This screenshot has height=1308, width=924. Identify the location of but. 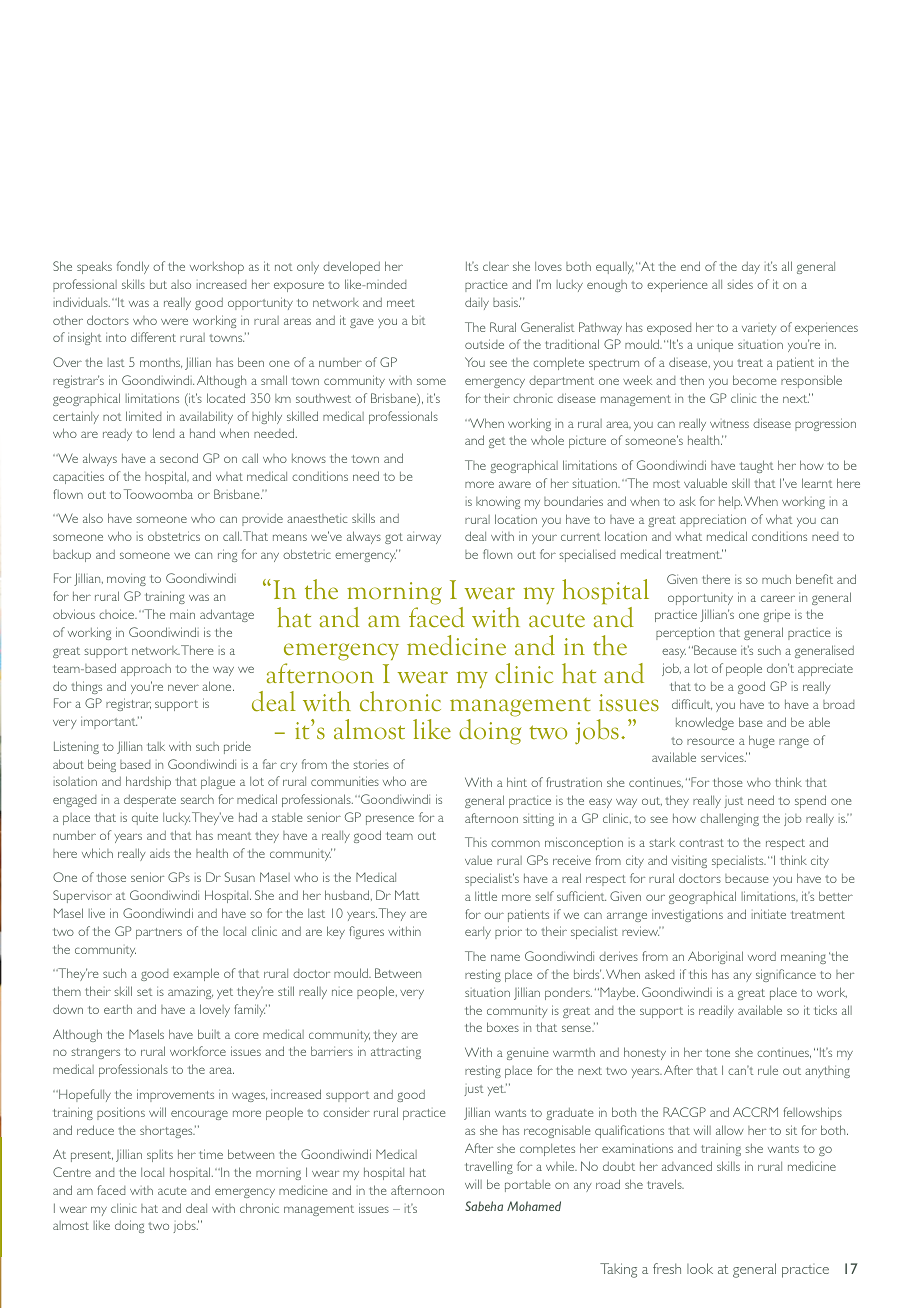
(158, 284).
